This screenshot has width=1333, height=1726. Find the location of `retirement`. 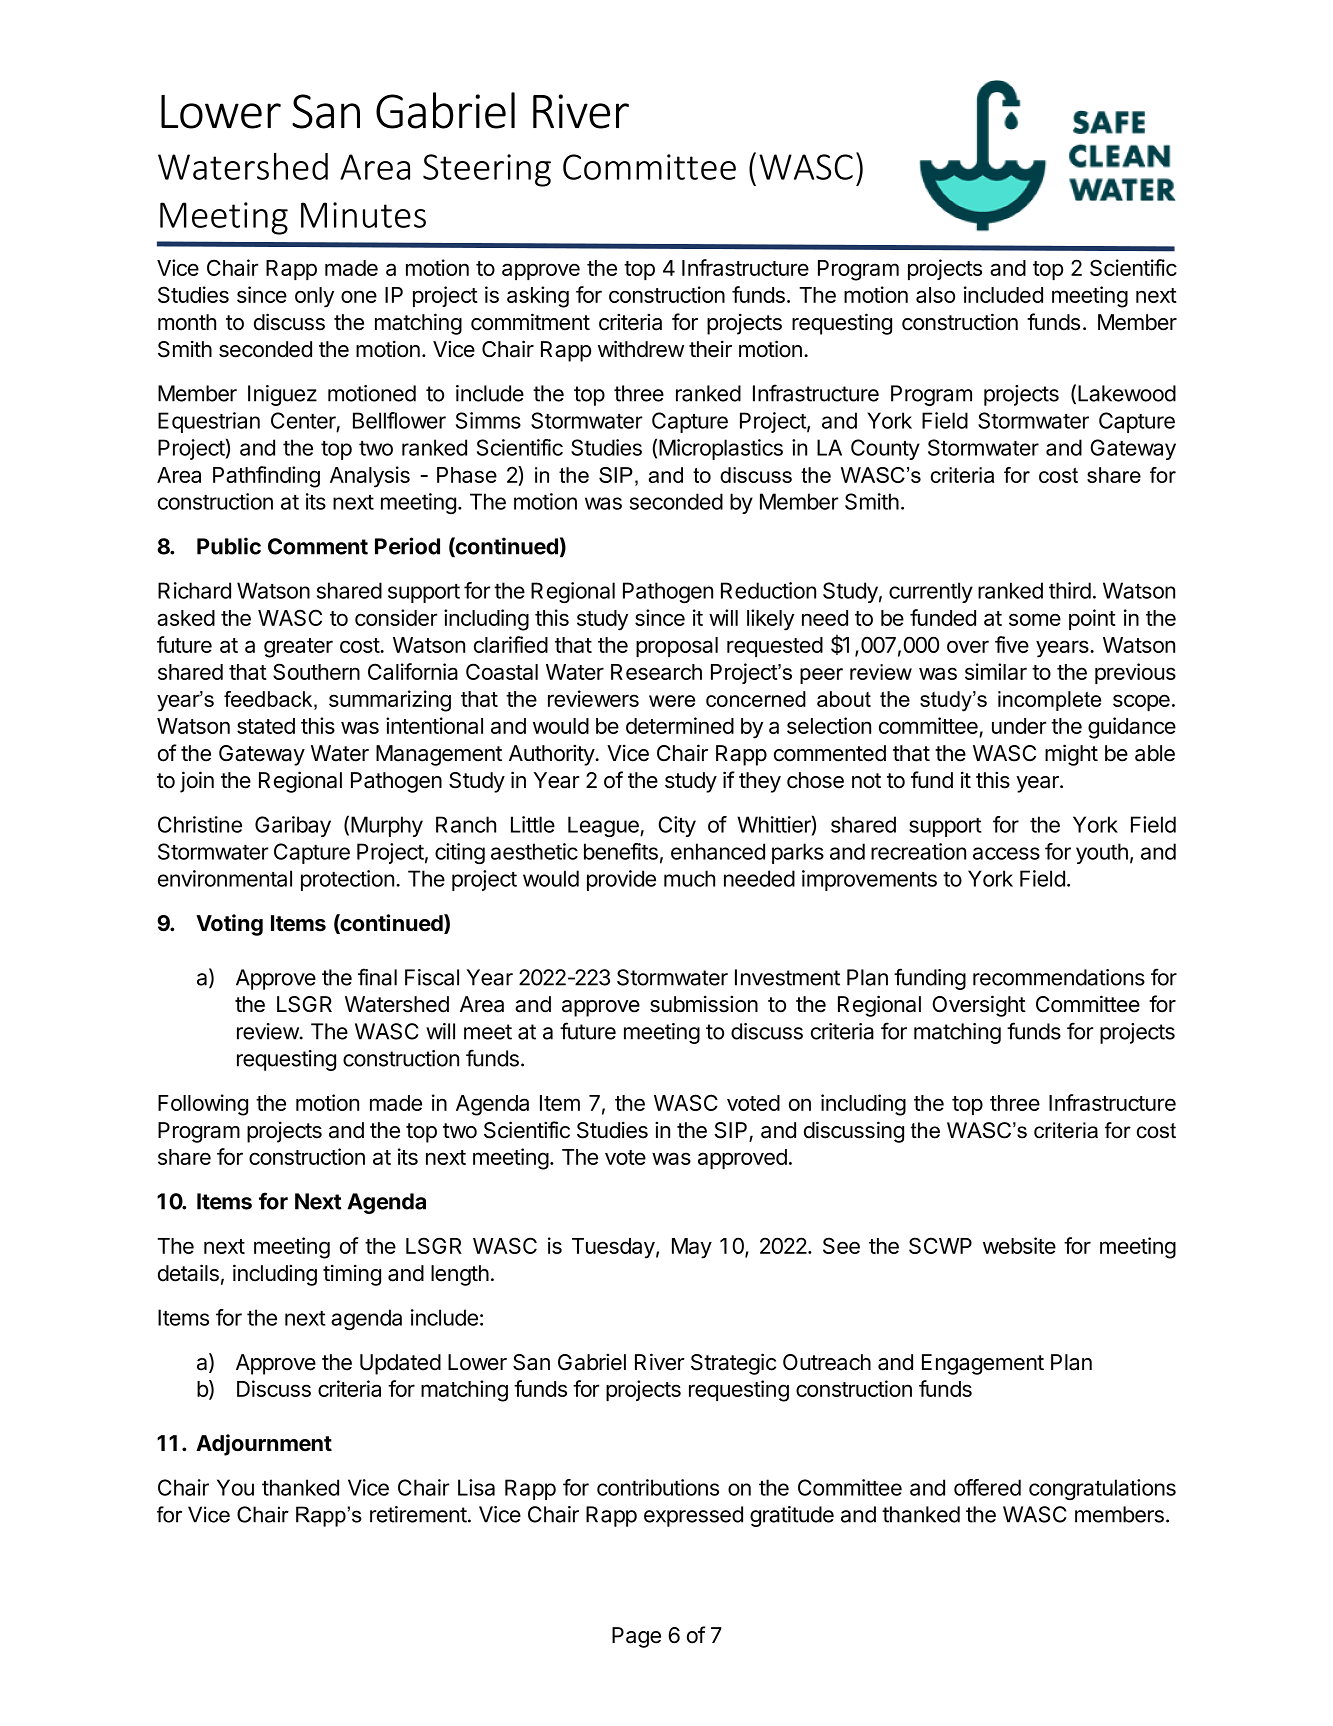

retirement is located at coordinates (418, 1514).
